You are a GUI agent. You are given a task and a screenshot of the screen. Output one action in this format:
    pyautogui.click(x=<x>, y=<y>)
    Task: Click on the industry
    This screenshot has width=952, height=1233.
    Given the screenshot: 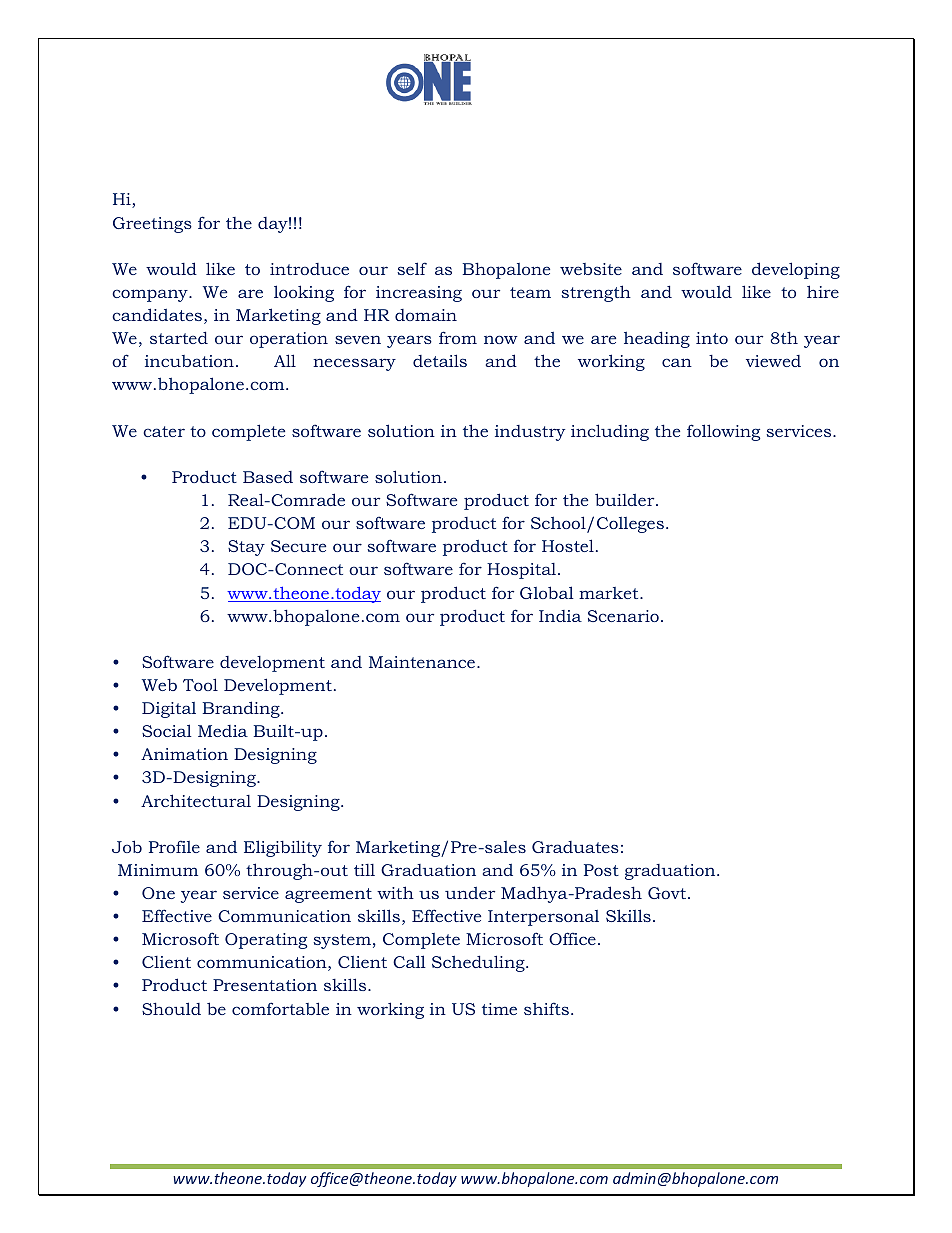 What is the action you would take?
    pyautogui.click(x=530, y=433)
